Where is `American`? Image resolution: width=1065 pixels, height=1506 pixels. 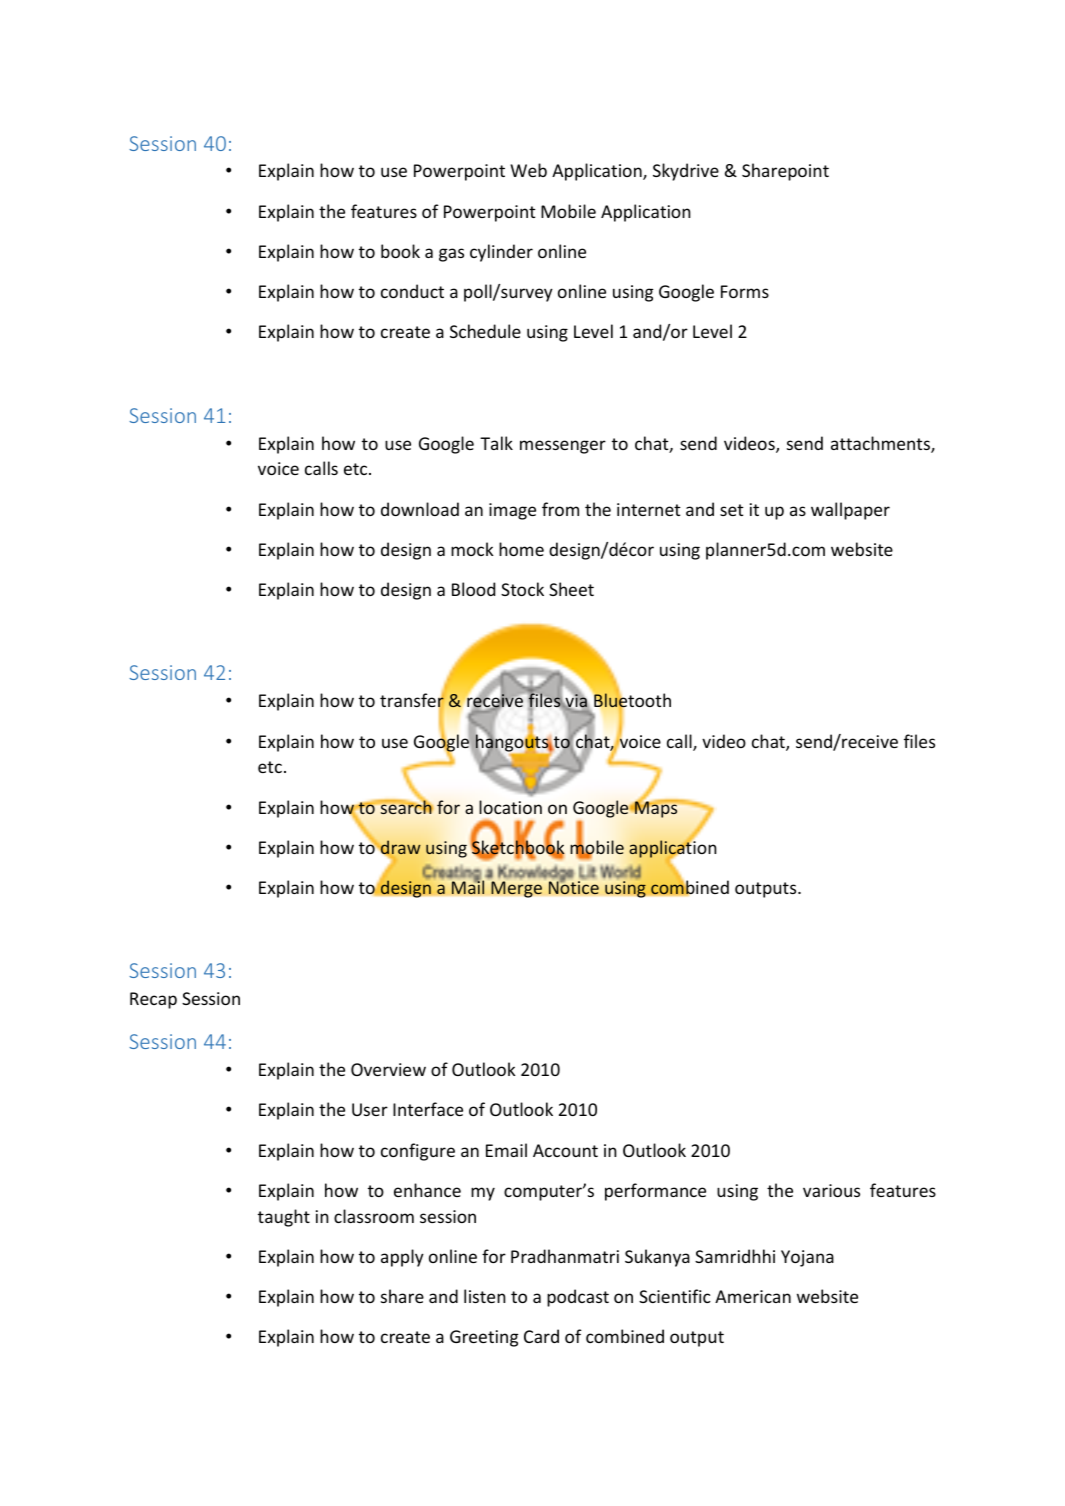
American is located at coordinates (753, 1296).
